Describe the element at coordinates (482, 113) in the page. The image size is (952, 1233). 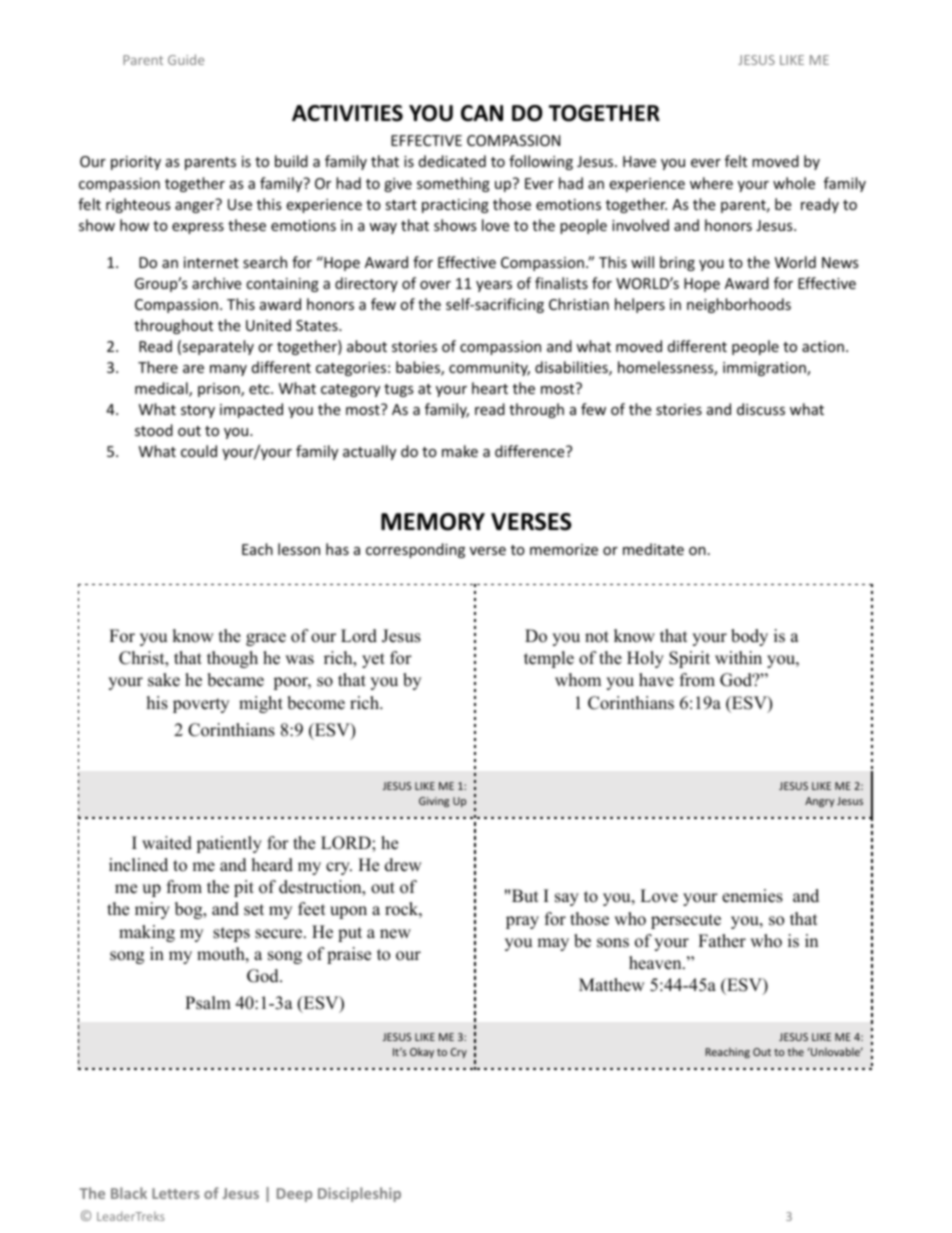
I see `CAN` at that location.
